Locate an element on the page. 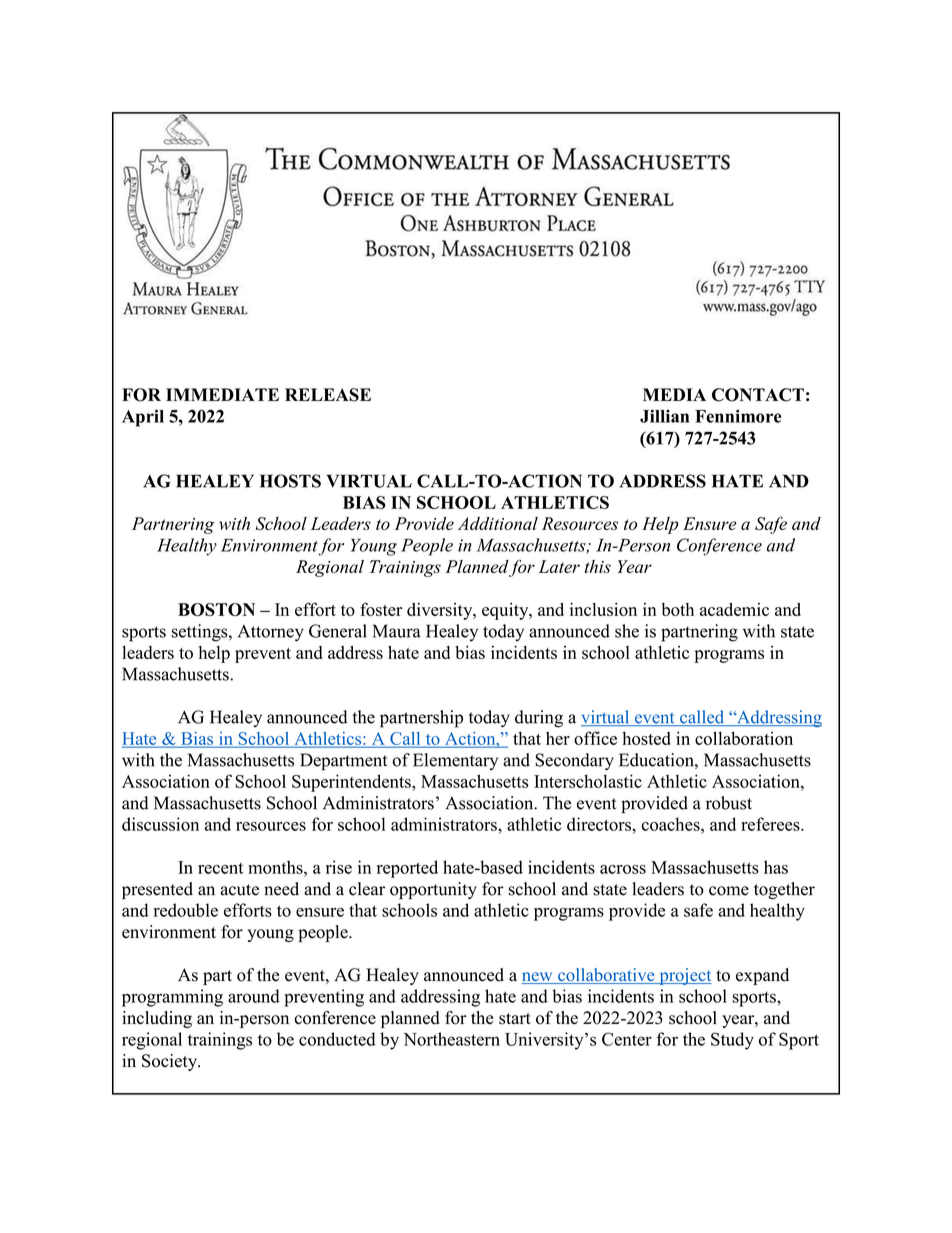  April is located at coordinates (143, 418).
